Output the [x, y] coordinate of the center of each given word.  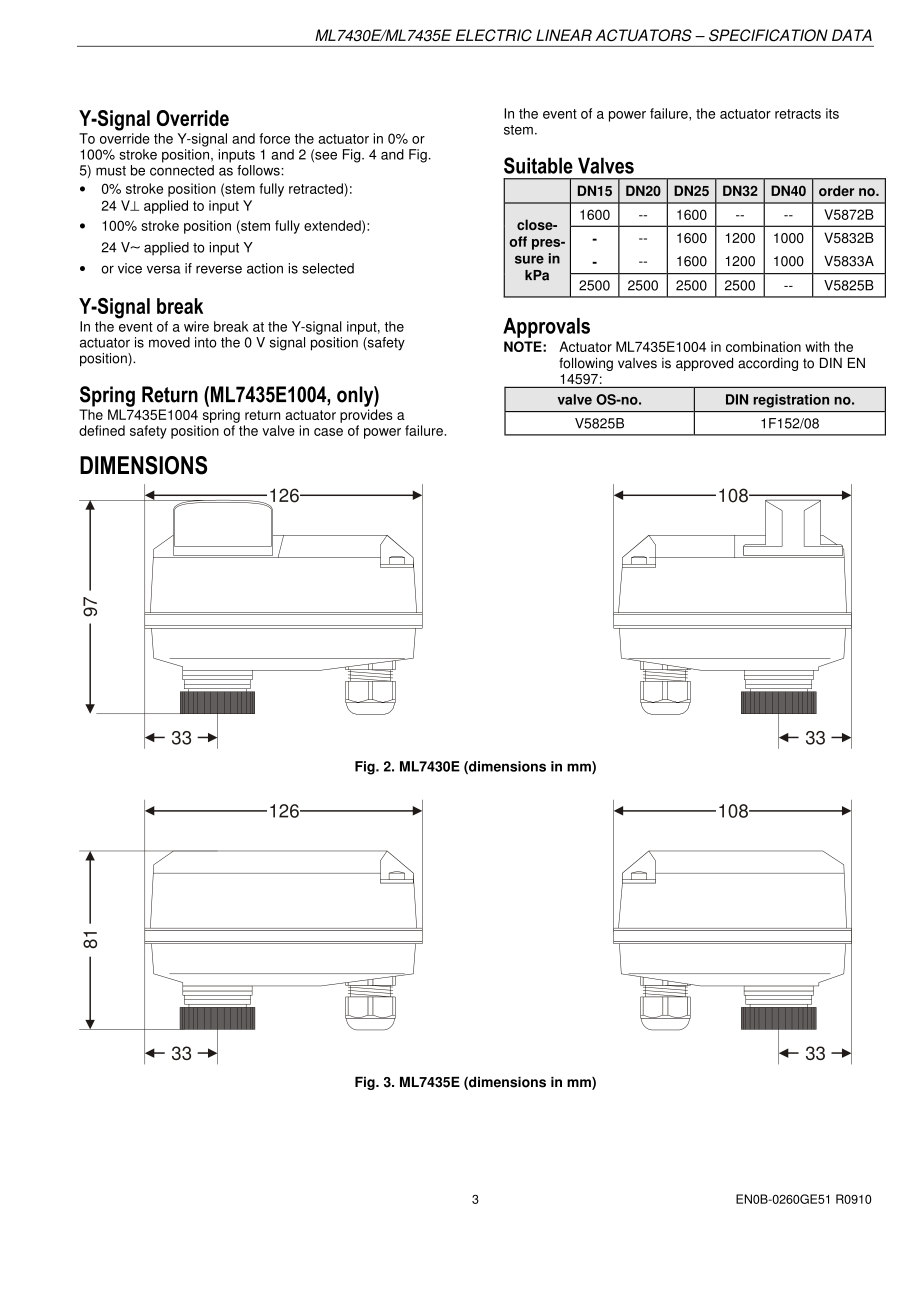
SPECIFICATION [768, 35]
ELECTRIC [494, 35]
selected [328, 268]
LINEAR [564, 35]
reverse [219, 269]
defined [102, 430]
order [836, 190]
